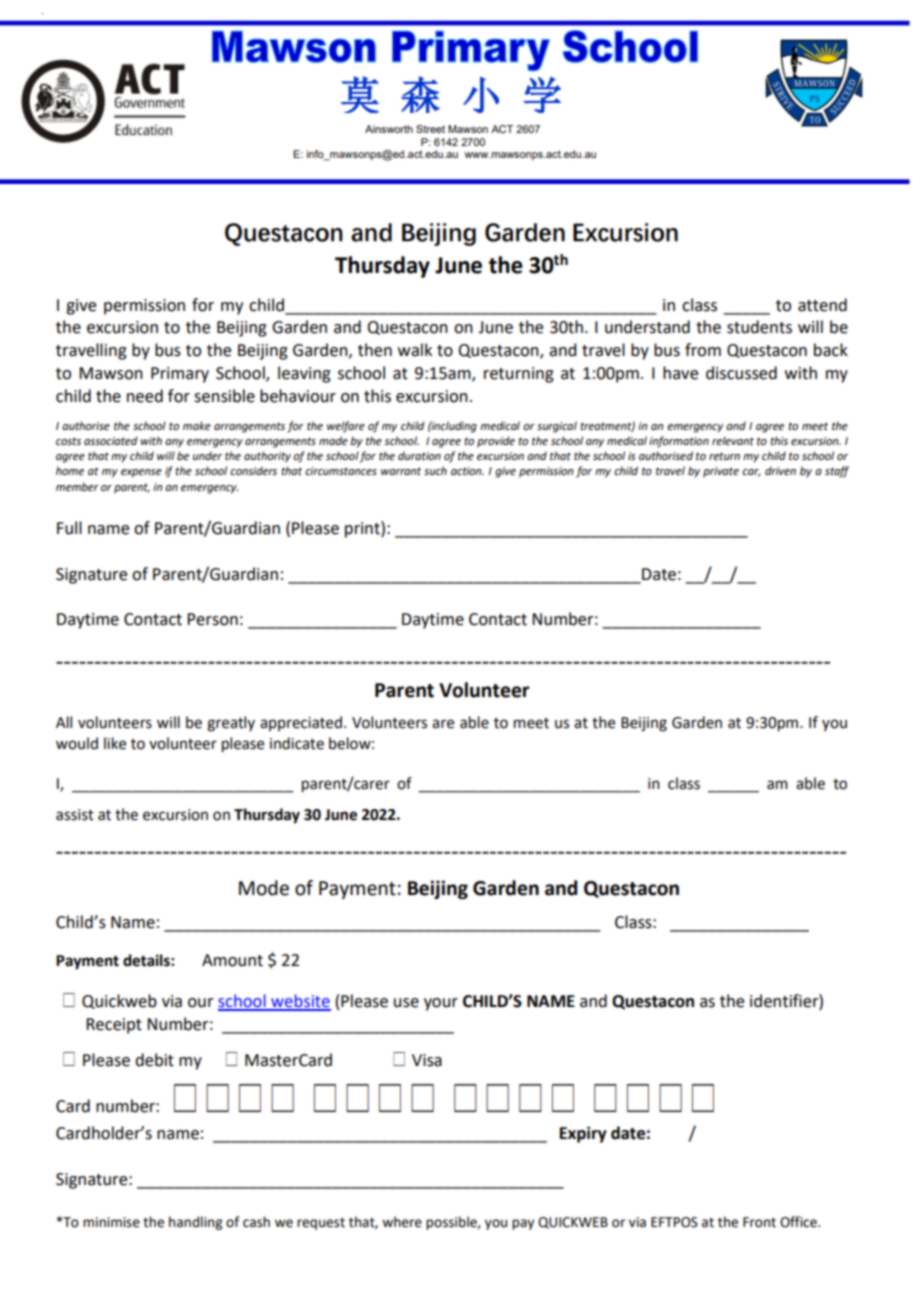 The width and height of the image is (924, 1308). I want to click on handling, so click(195, 1223).
